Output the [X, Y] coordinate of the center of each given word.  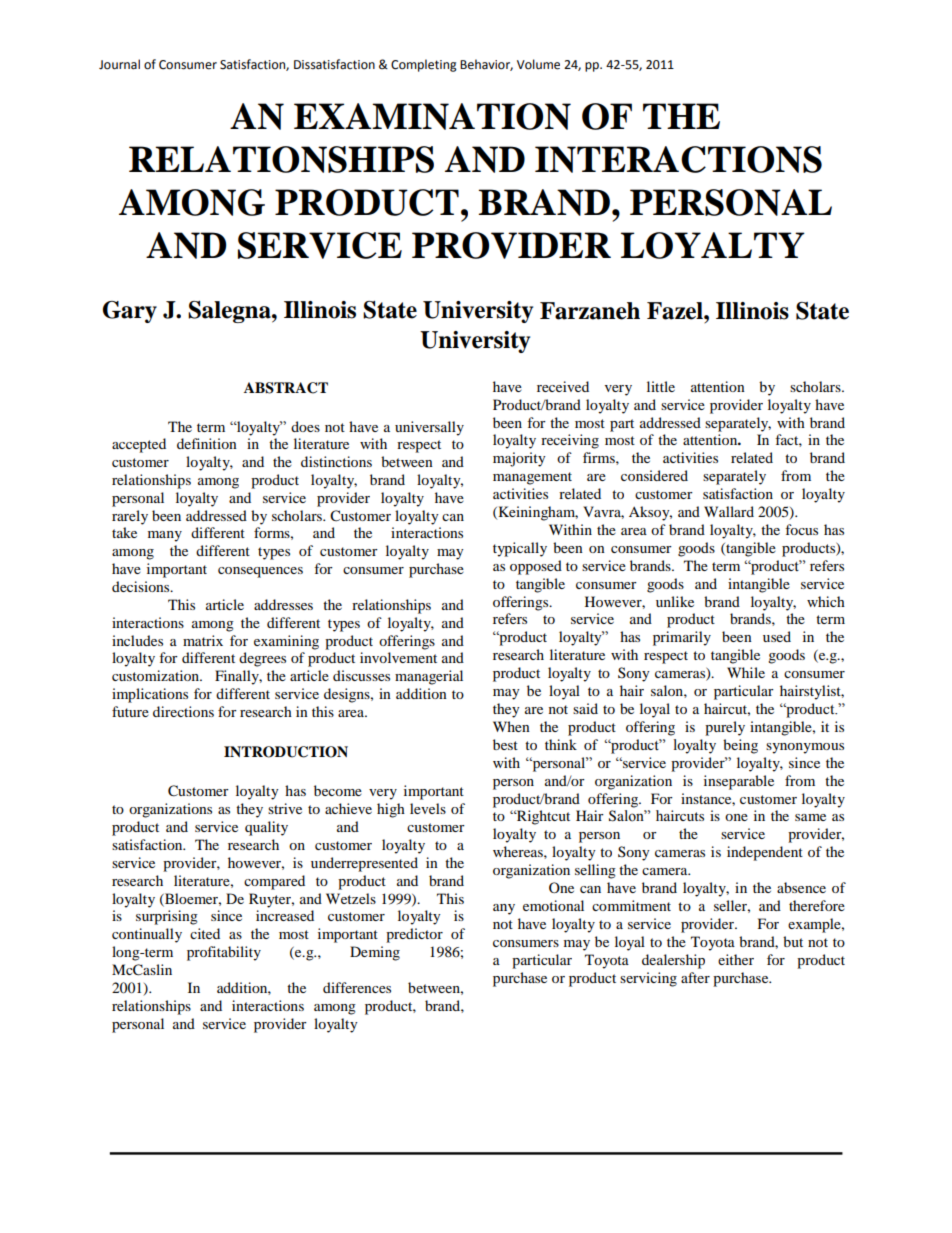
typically [520, 549]
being [740, 746]
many [165, 536]
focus [801, 529]
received [563, 386]
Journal [119, 64]
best [505, 744]
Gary [130, 312]
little [661, 386]
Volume [538, 64]
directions [183, 711]
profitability [224, 953]
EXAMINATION [432, 116]
